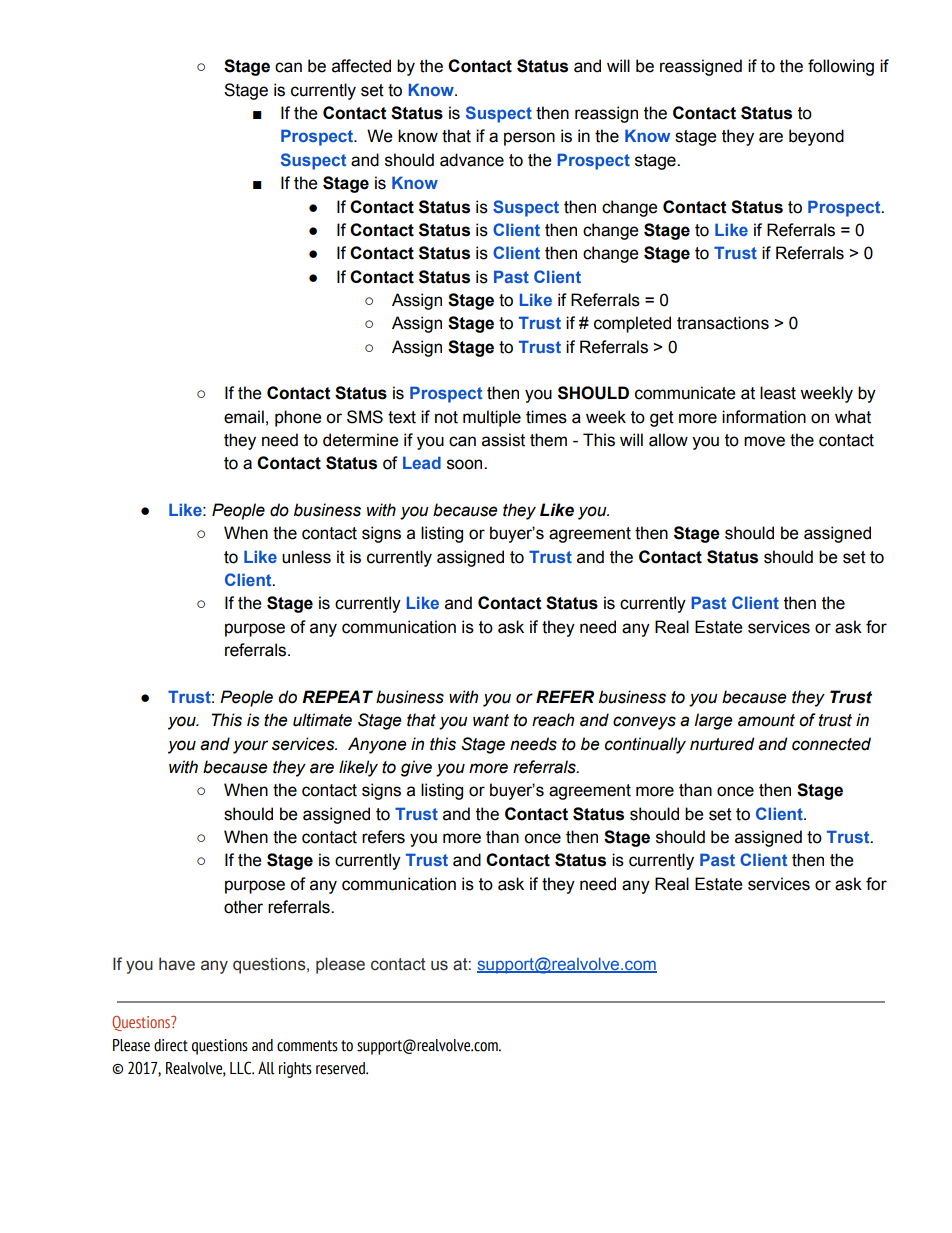 Image resolution: width=952 pixels, height=1233 pixels. Describe the element at coordinates (816, 137) in the screenshot. I see `beyond` at that location.
